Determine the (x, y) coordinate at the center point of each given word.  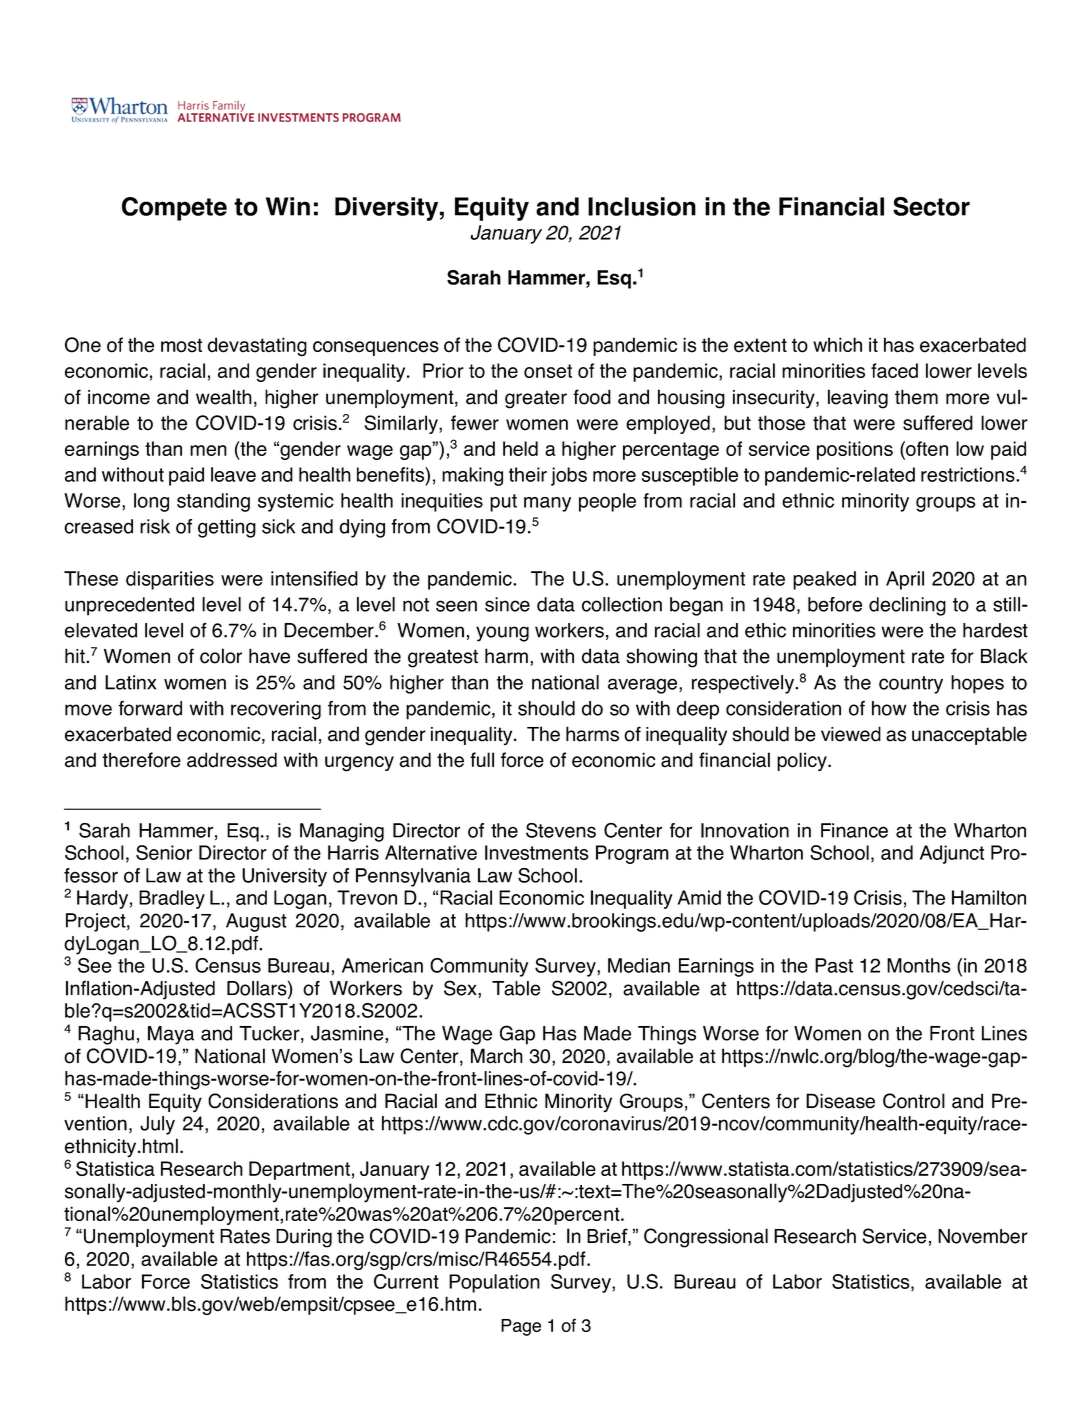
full (482, 759)
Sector (931, 206)
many (547, 504)
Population (494, 1283)
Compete (174, 209)
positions (855, 450)
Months (919, 965)
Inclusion (642, 206)
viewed (851, 734)
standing (213, 502)
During (304, 1238)
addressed (232, 760)
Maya (171, 1035)
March (497, 1056)
